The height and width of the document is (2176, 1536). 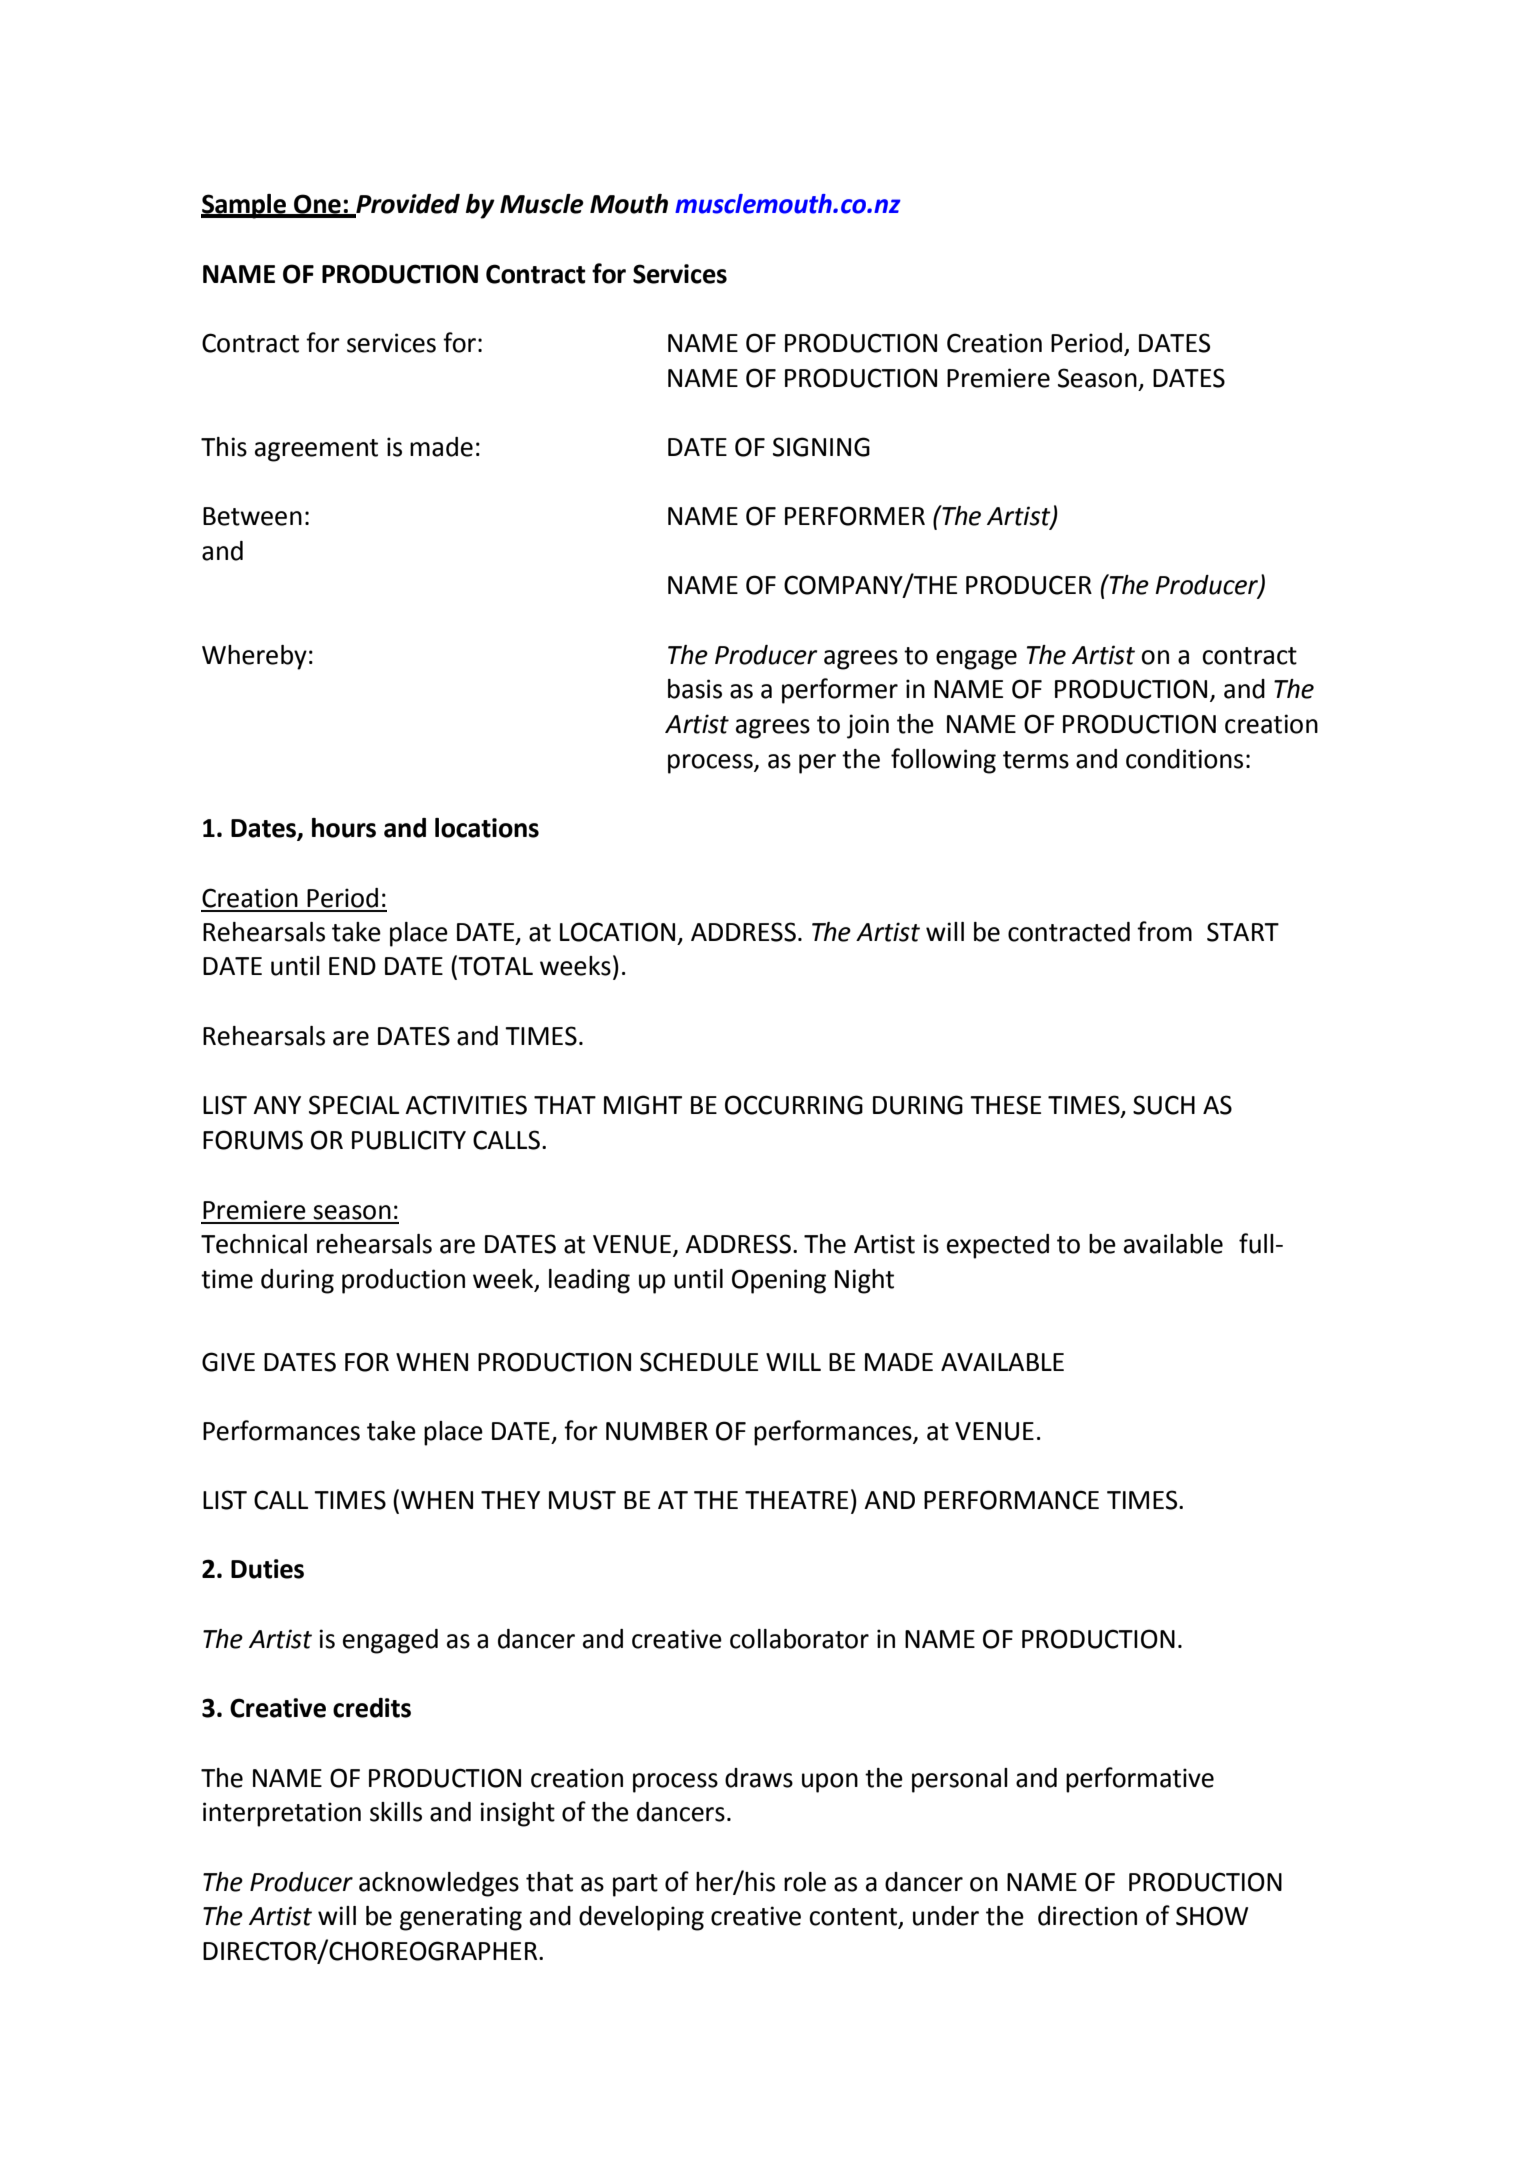 I want to click on GIVE, so click(x=228, y=1362).
